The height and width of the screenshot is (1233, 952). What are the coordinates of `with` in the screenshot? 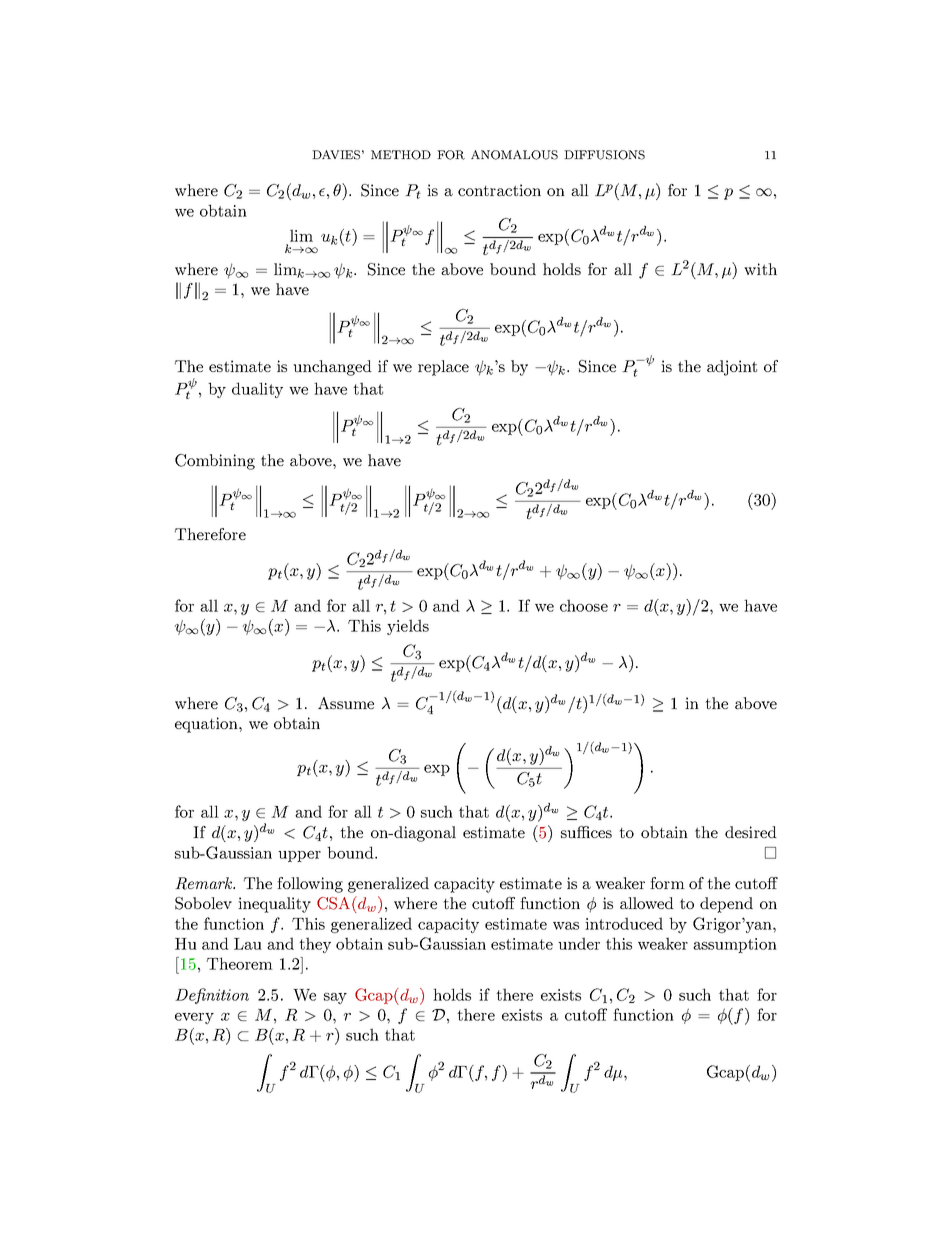 It's located at (760, 269).
